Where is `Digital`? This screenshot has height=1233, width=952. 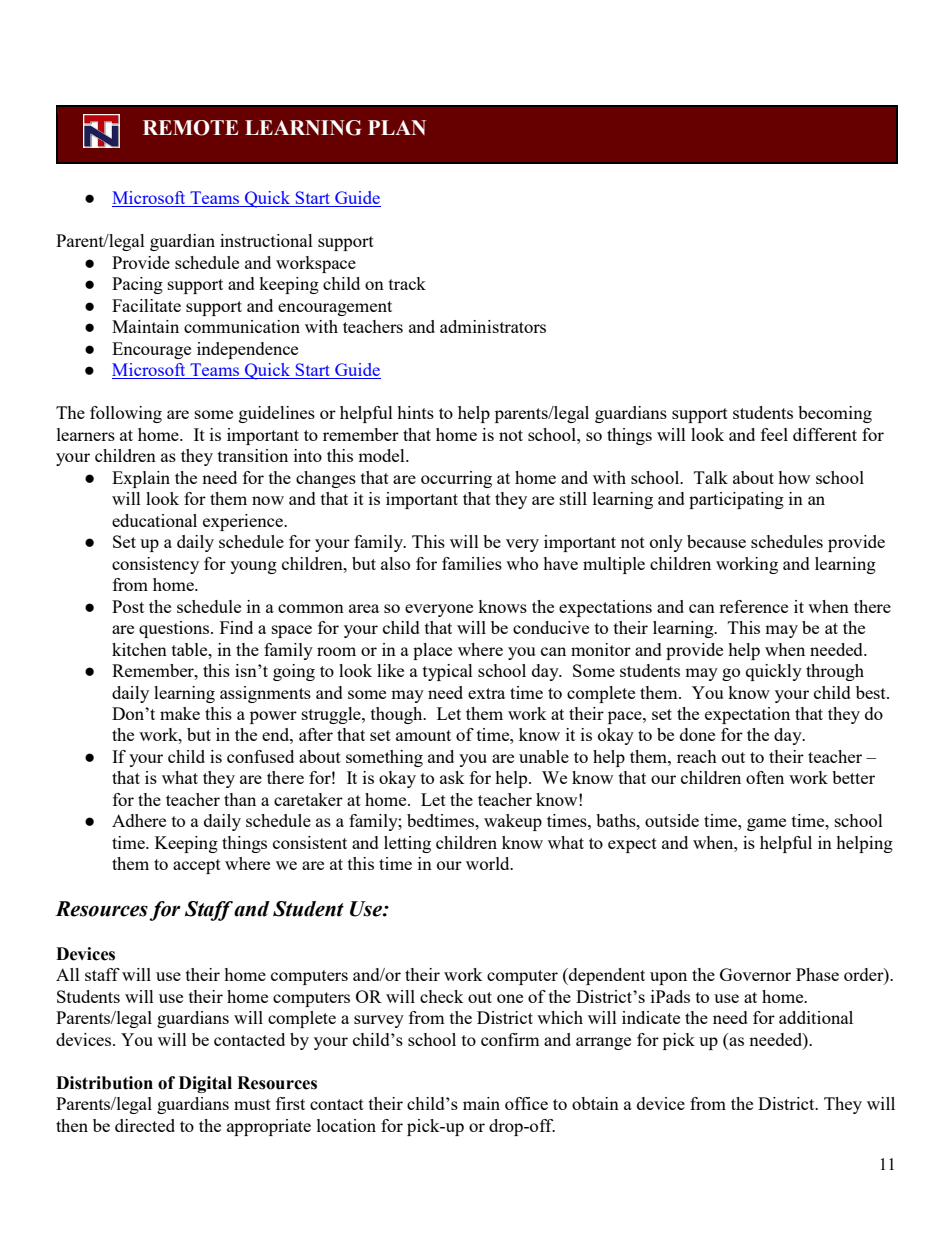 Digital is located at coordinates (205, 1084).
